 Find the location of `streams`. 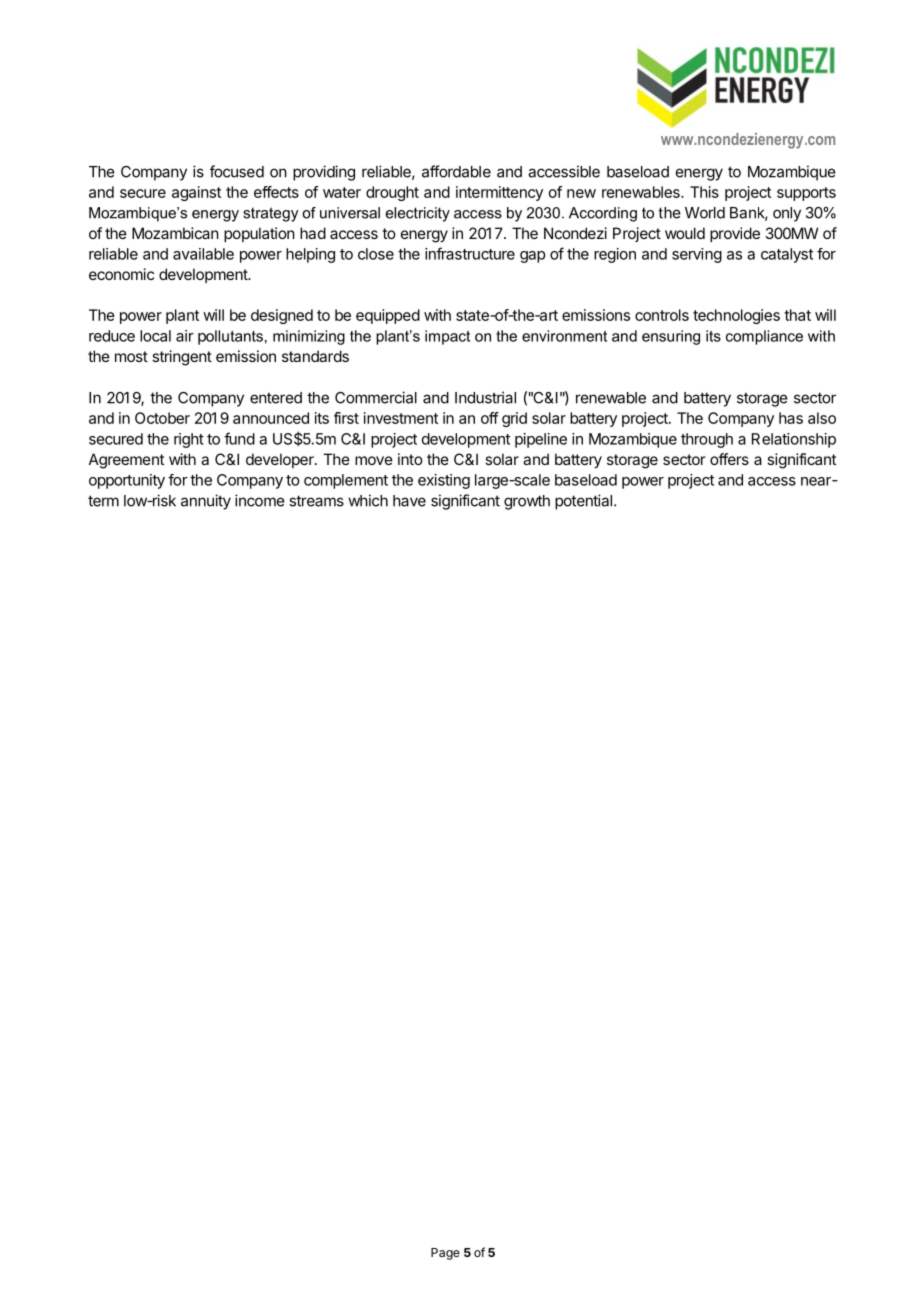

streams is located at coordinates (316, 501).
